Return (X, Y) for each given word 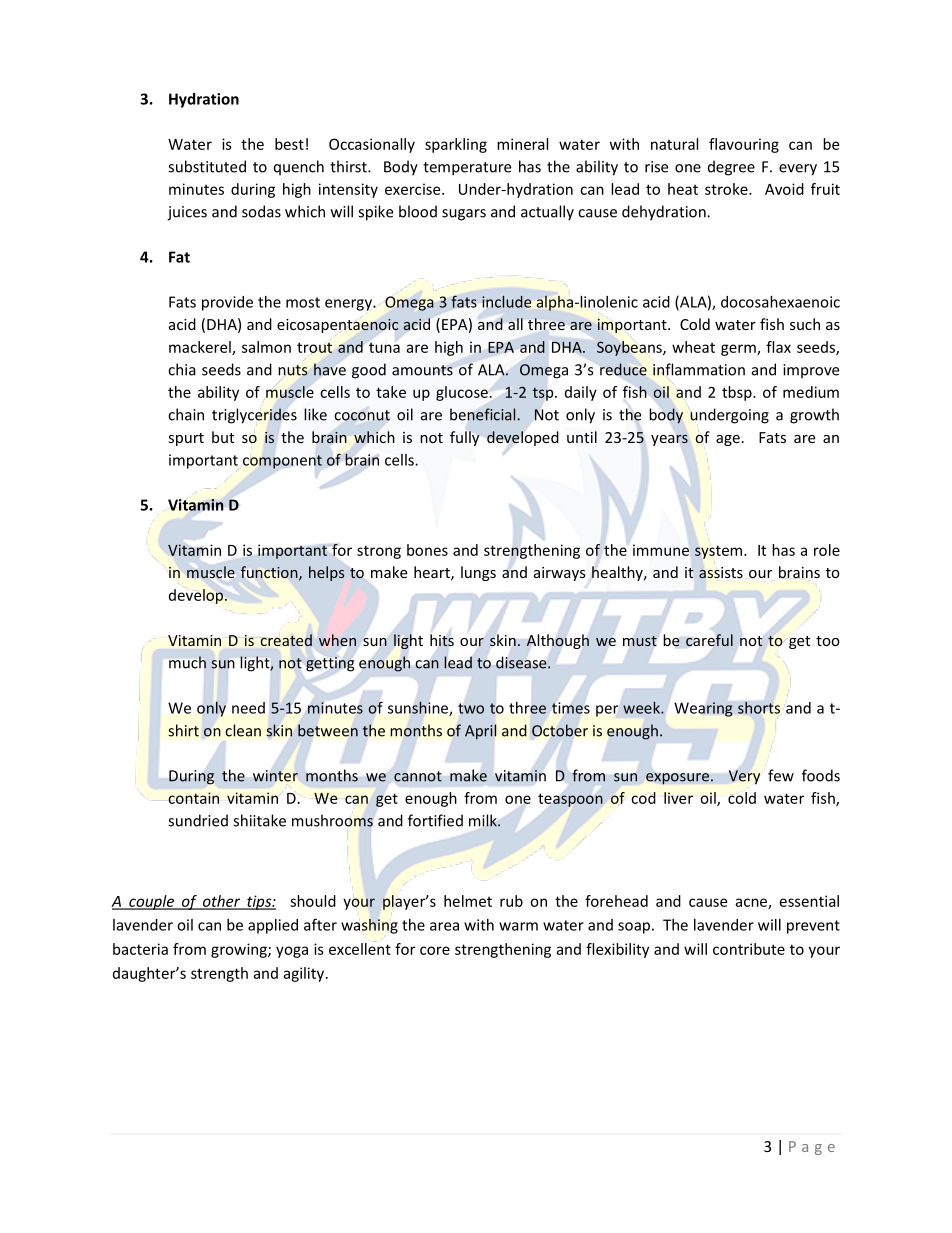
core (435, 950)
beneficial (482, 414)
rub (511, 901)
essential (809, 901)
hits (442, 640)
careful (709, 640)
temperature (467, 169)
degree (731, 168)
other (221, 902)
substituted (207, 166)
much (187, 662)
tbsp (738, 393)
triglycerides (254, 416)
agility (305, 974)
